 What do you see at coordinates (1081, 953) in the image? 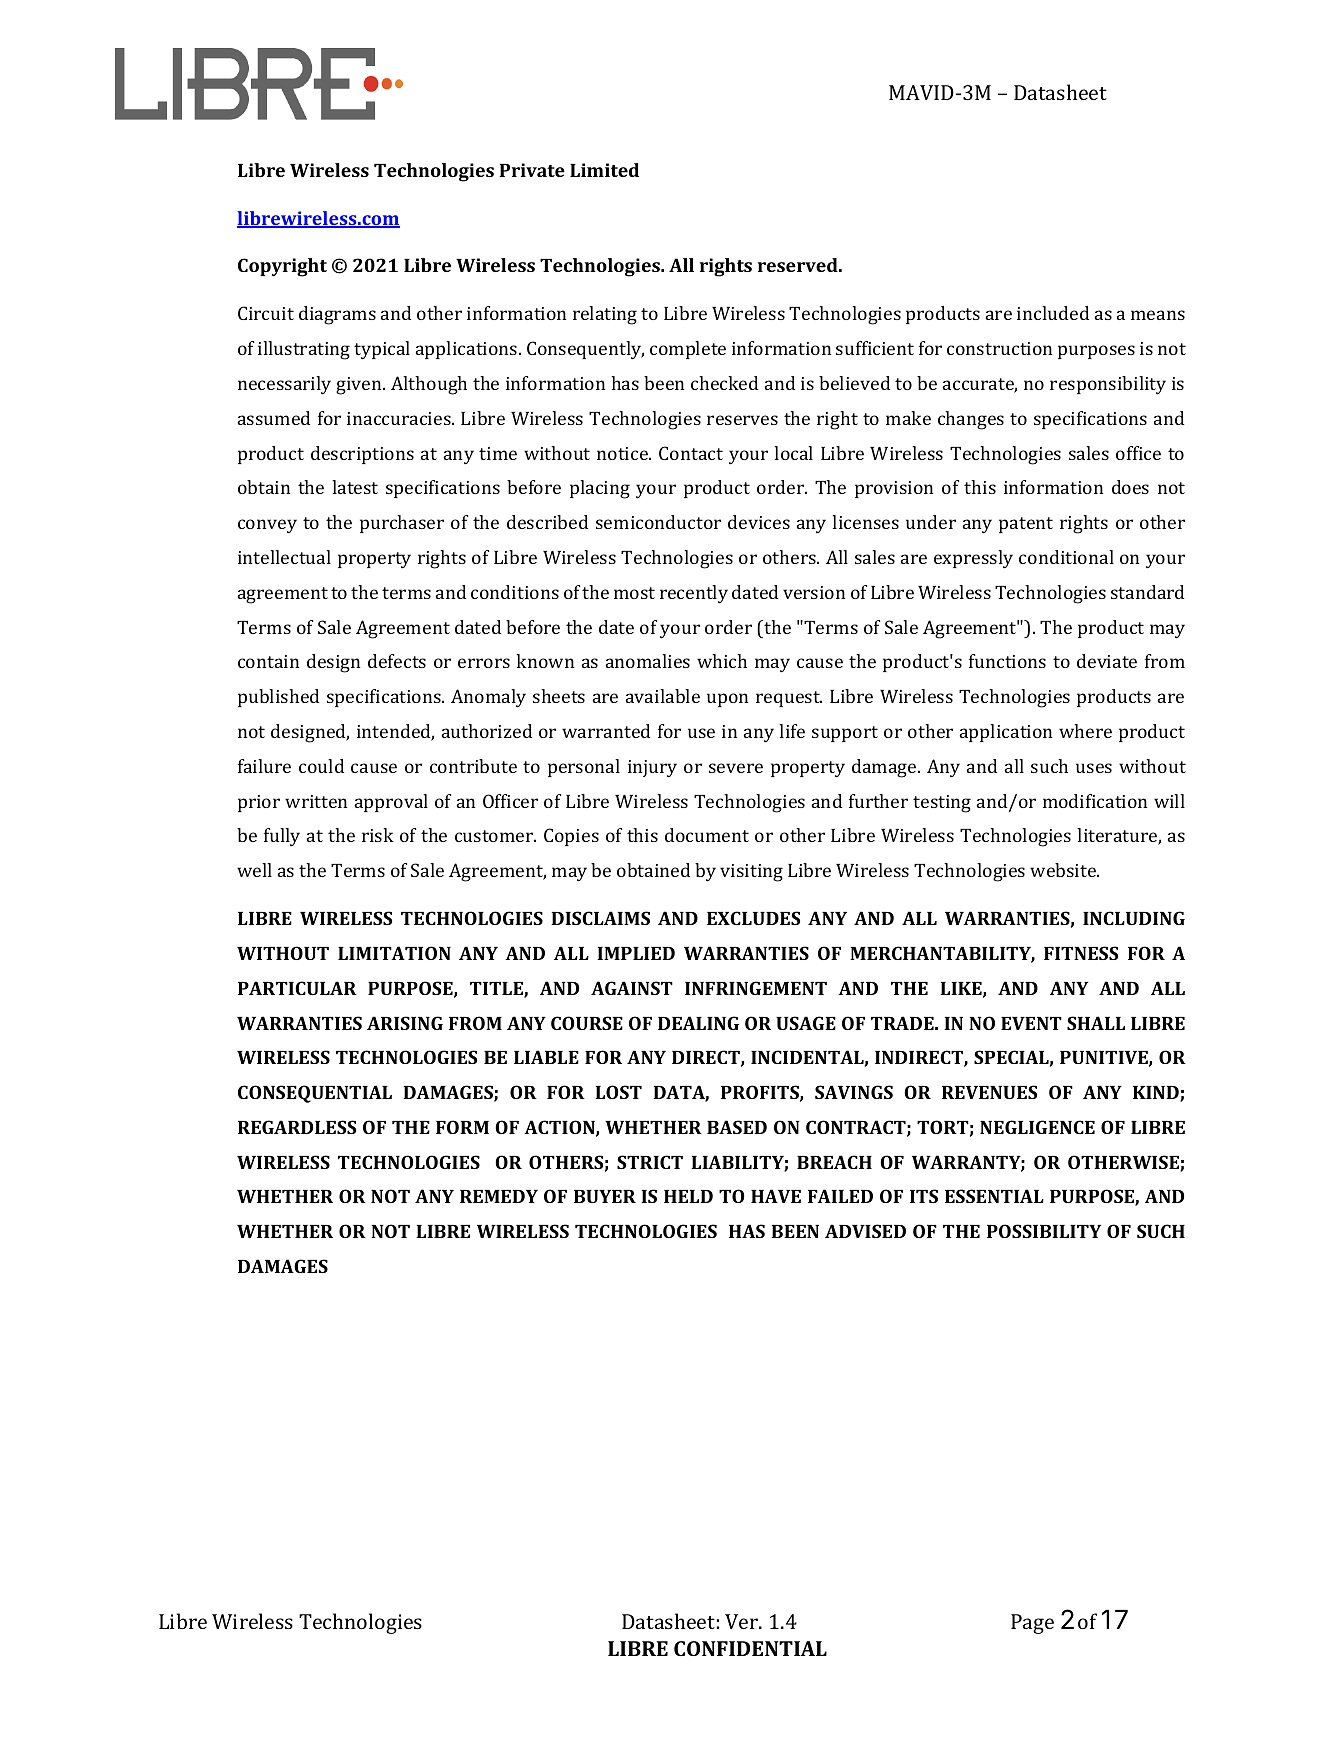
I see `FITNESS` at bounding box center [1081, 953].
